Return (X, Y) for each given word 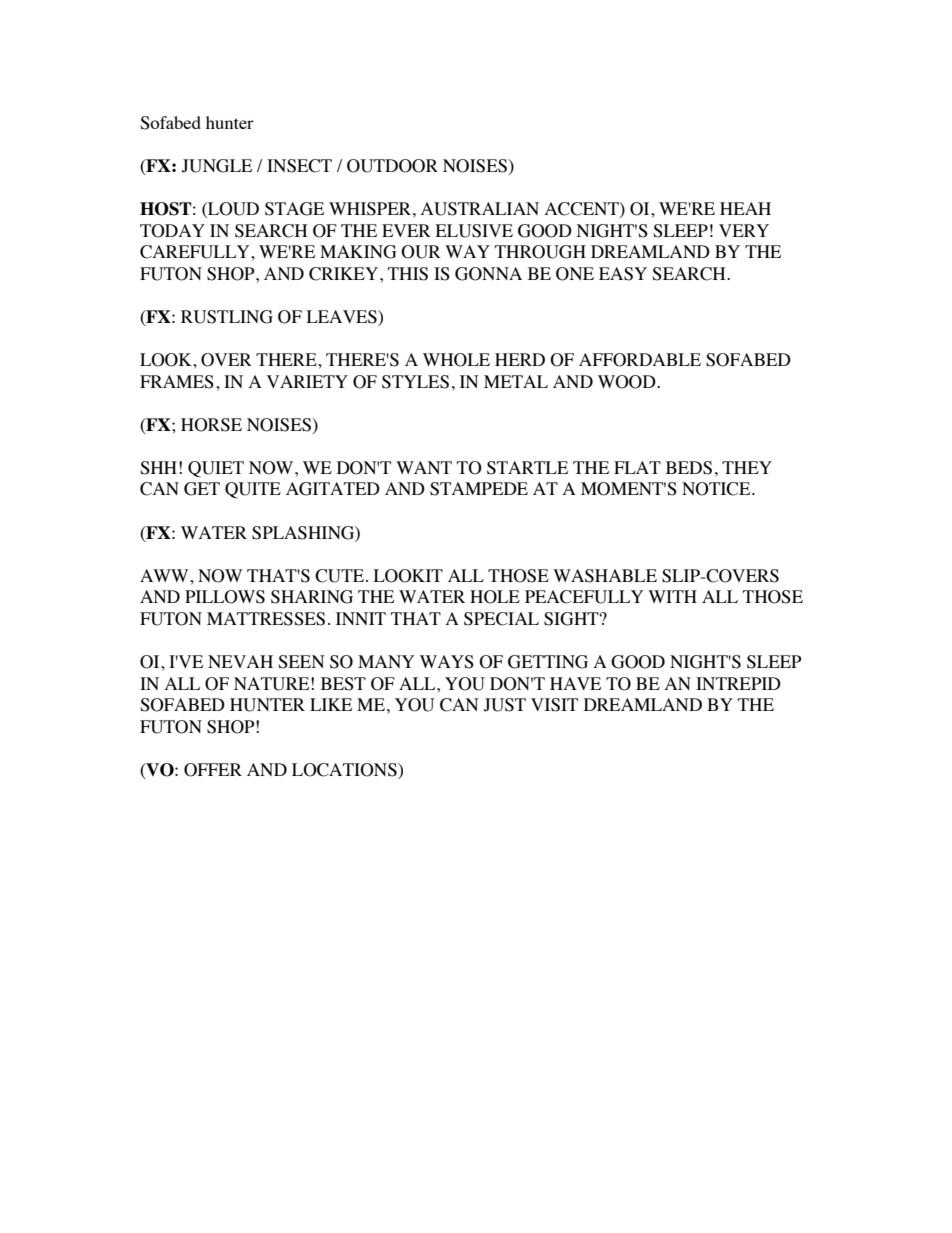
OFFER (213, 770)
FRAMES (177, 382)
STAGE (294, 209)
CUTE (339, 576)
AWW (165, 575)
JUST (505, 705)
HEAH (745, 208)
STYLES (415, 382)
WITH (672, 596)
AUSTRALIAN (480, 209)
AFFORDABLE (640, 360)
